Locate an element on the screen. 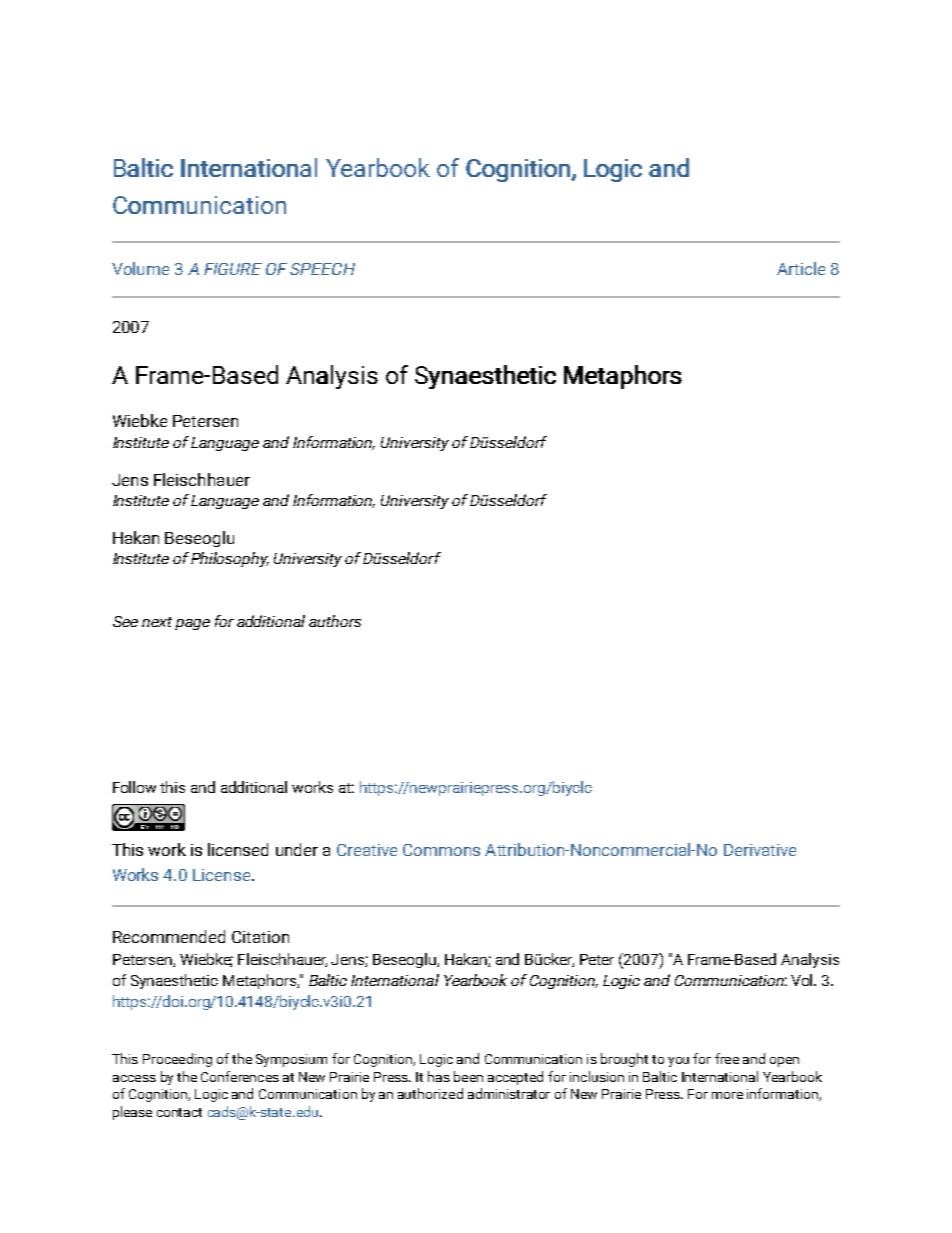  Creative is located at coordinates (367, 850).
